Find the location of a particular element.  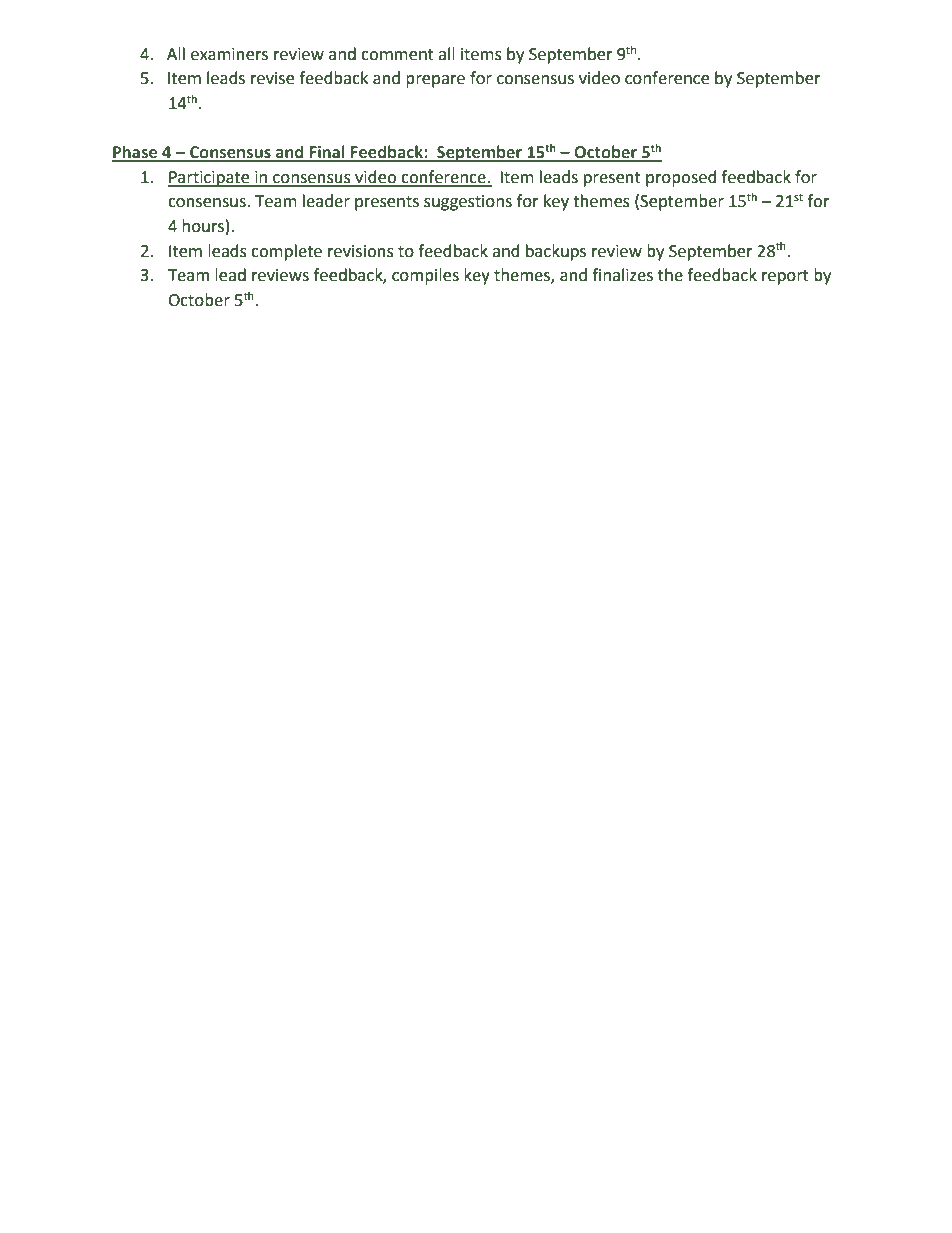

proposed is located at coordinates (681, 178).
